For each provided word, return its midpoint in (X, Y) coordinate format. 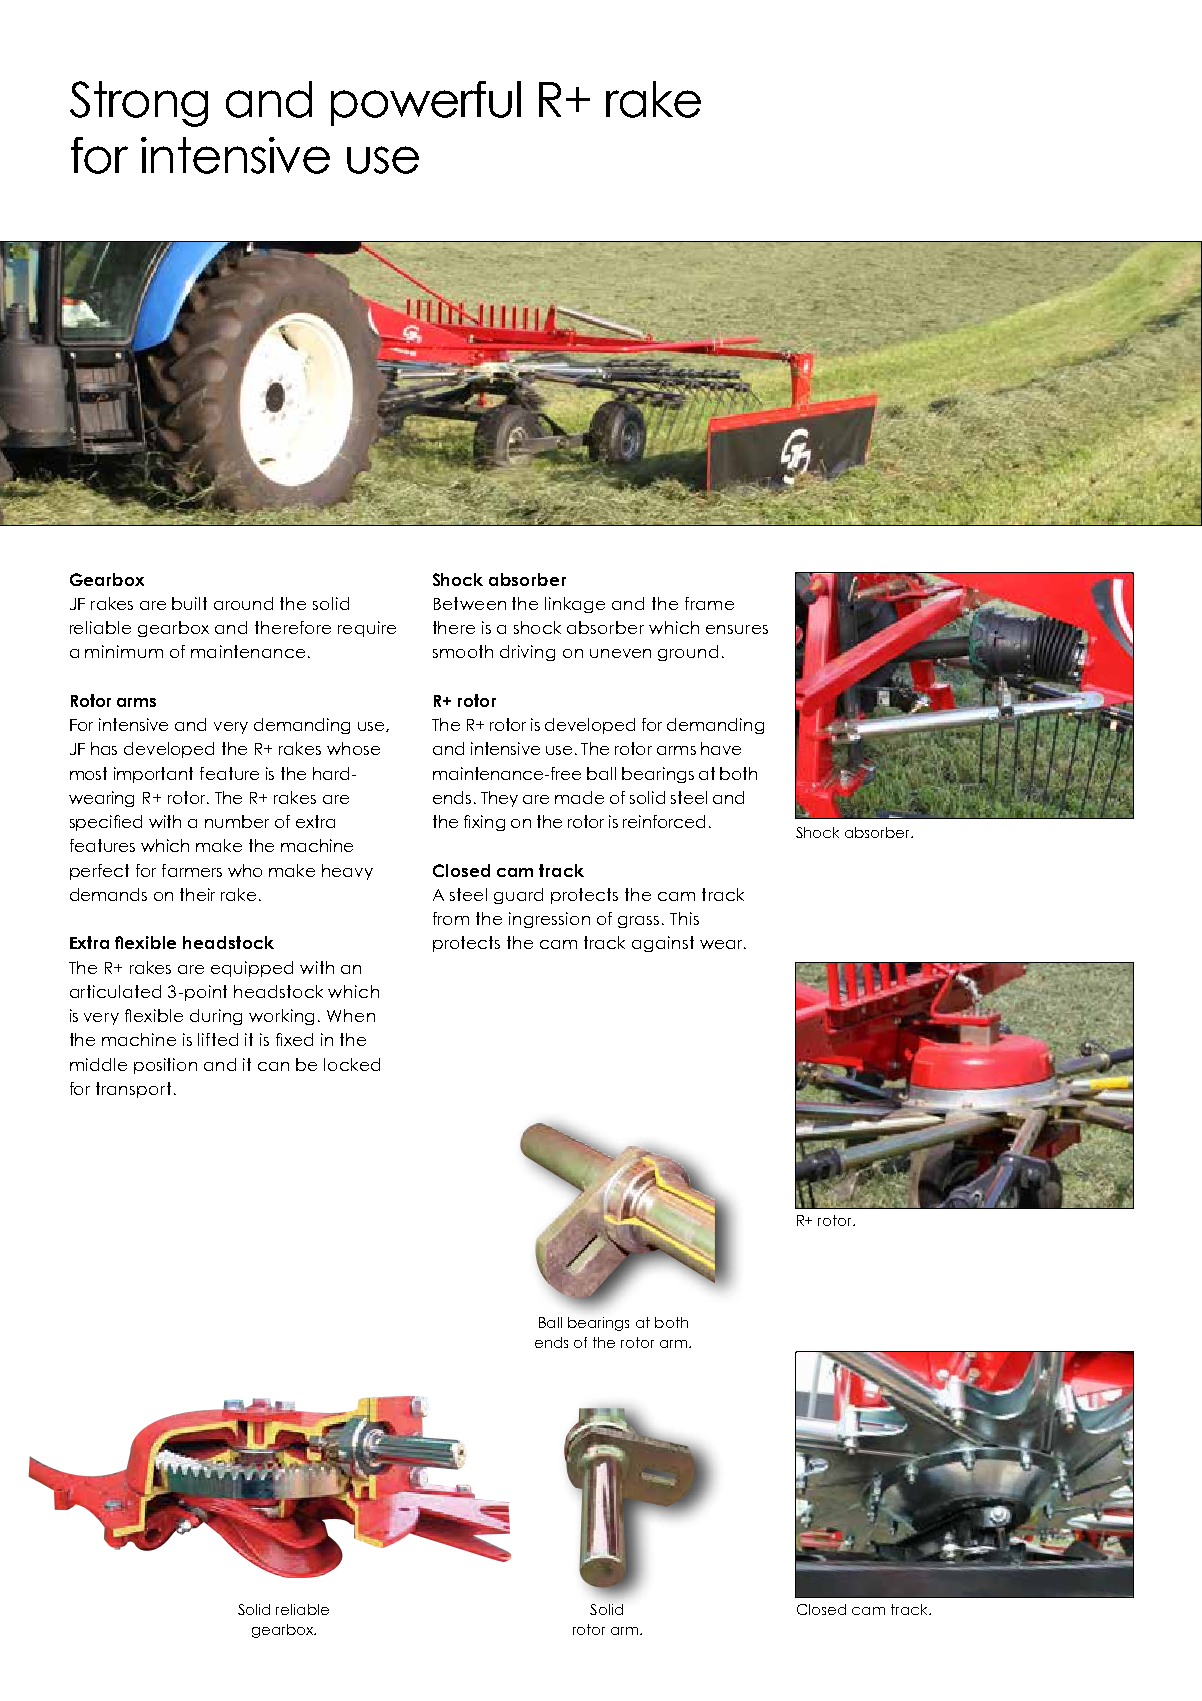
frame (709, 603)
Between (470, 603)
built (189, 603)
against (663, 944)
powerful (426, 103)
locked (352, 1064)
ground (688, 653)
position (165, 1066)
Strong (139, 104)
